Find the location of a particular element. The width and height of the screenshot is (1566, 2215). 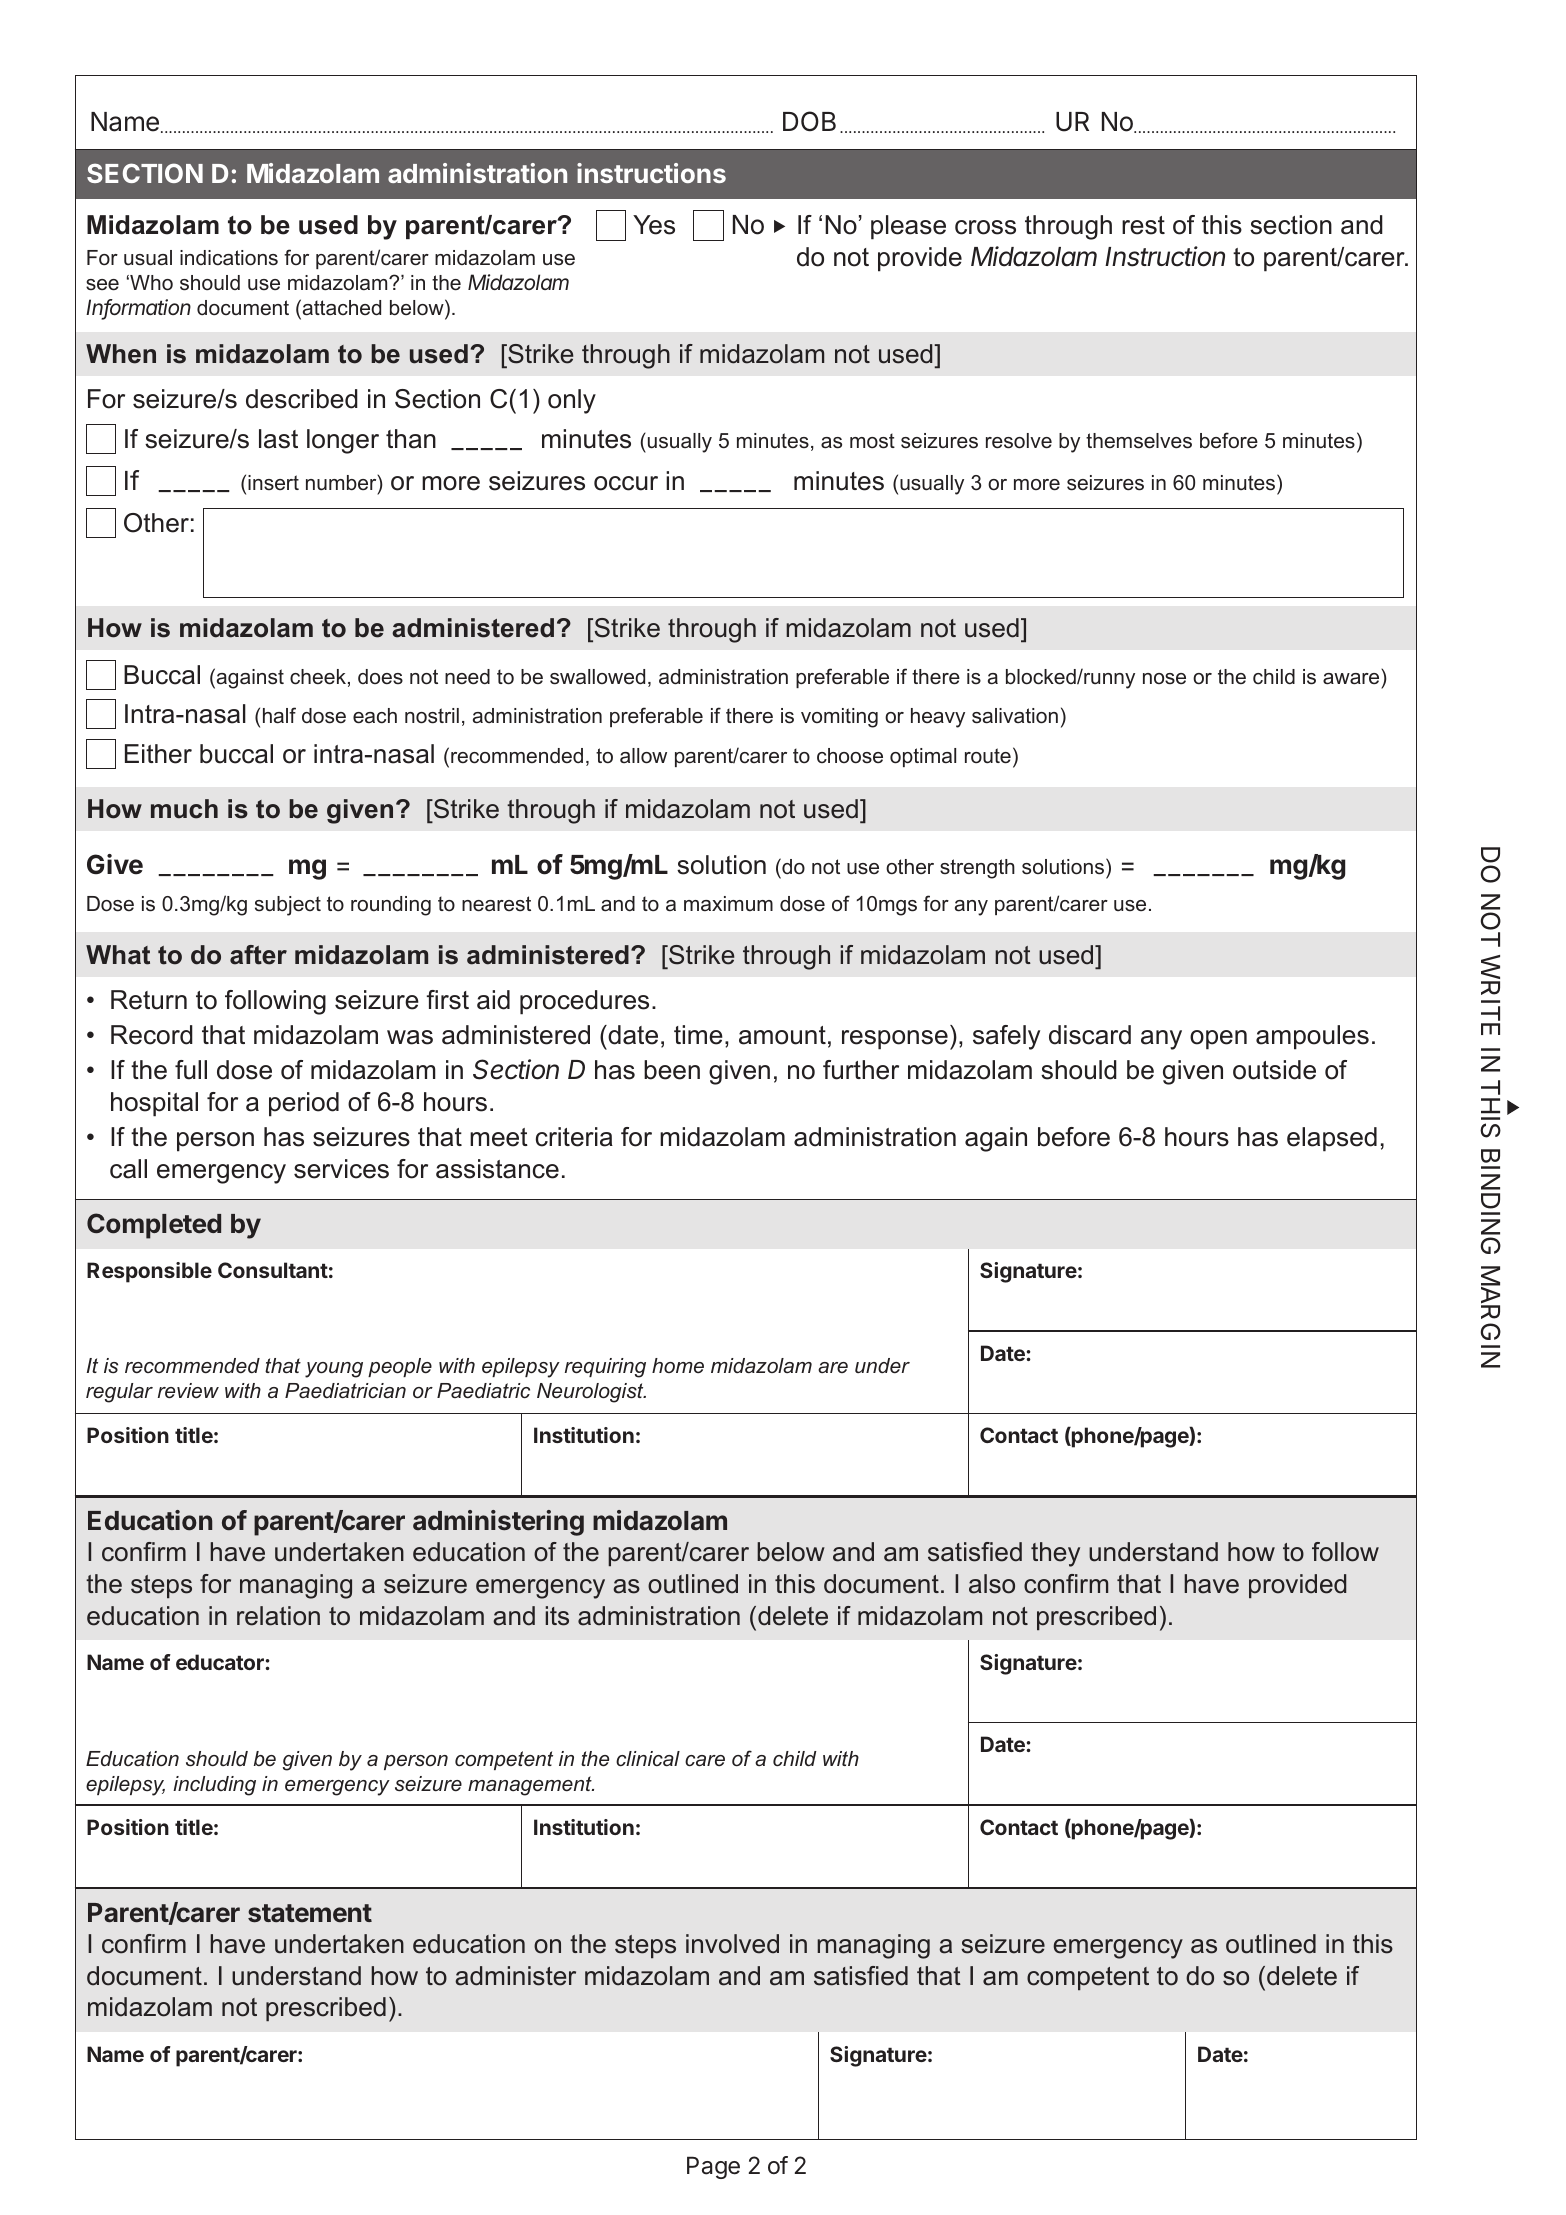

relation is located at coordinates (278, 1616).
